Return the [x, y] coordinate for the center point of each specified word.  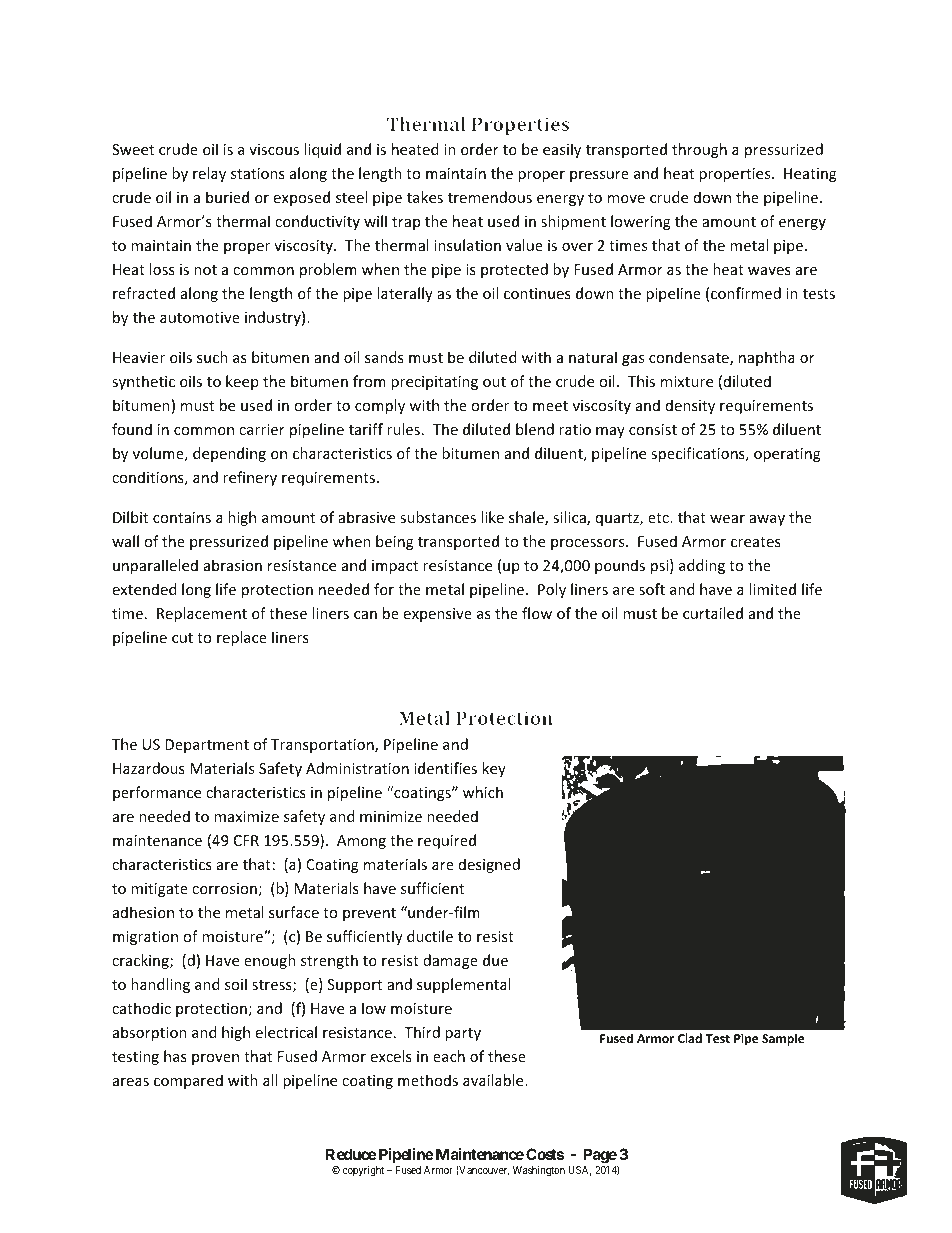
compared [188, 1081]
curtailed [713, 613]
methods [428, 1080]
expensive [438, 615]
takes [425, 197]
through [699, 150]
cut [182, 638]
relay [209, 174]
